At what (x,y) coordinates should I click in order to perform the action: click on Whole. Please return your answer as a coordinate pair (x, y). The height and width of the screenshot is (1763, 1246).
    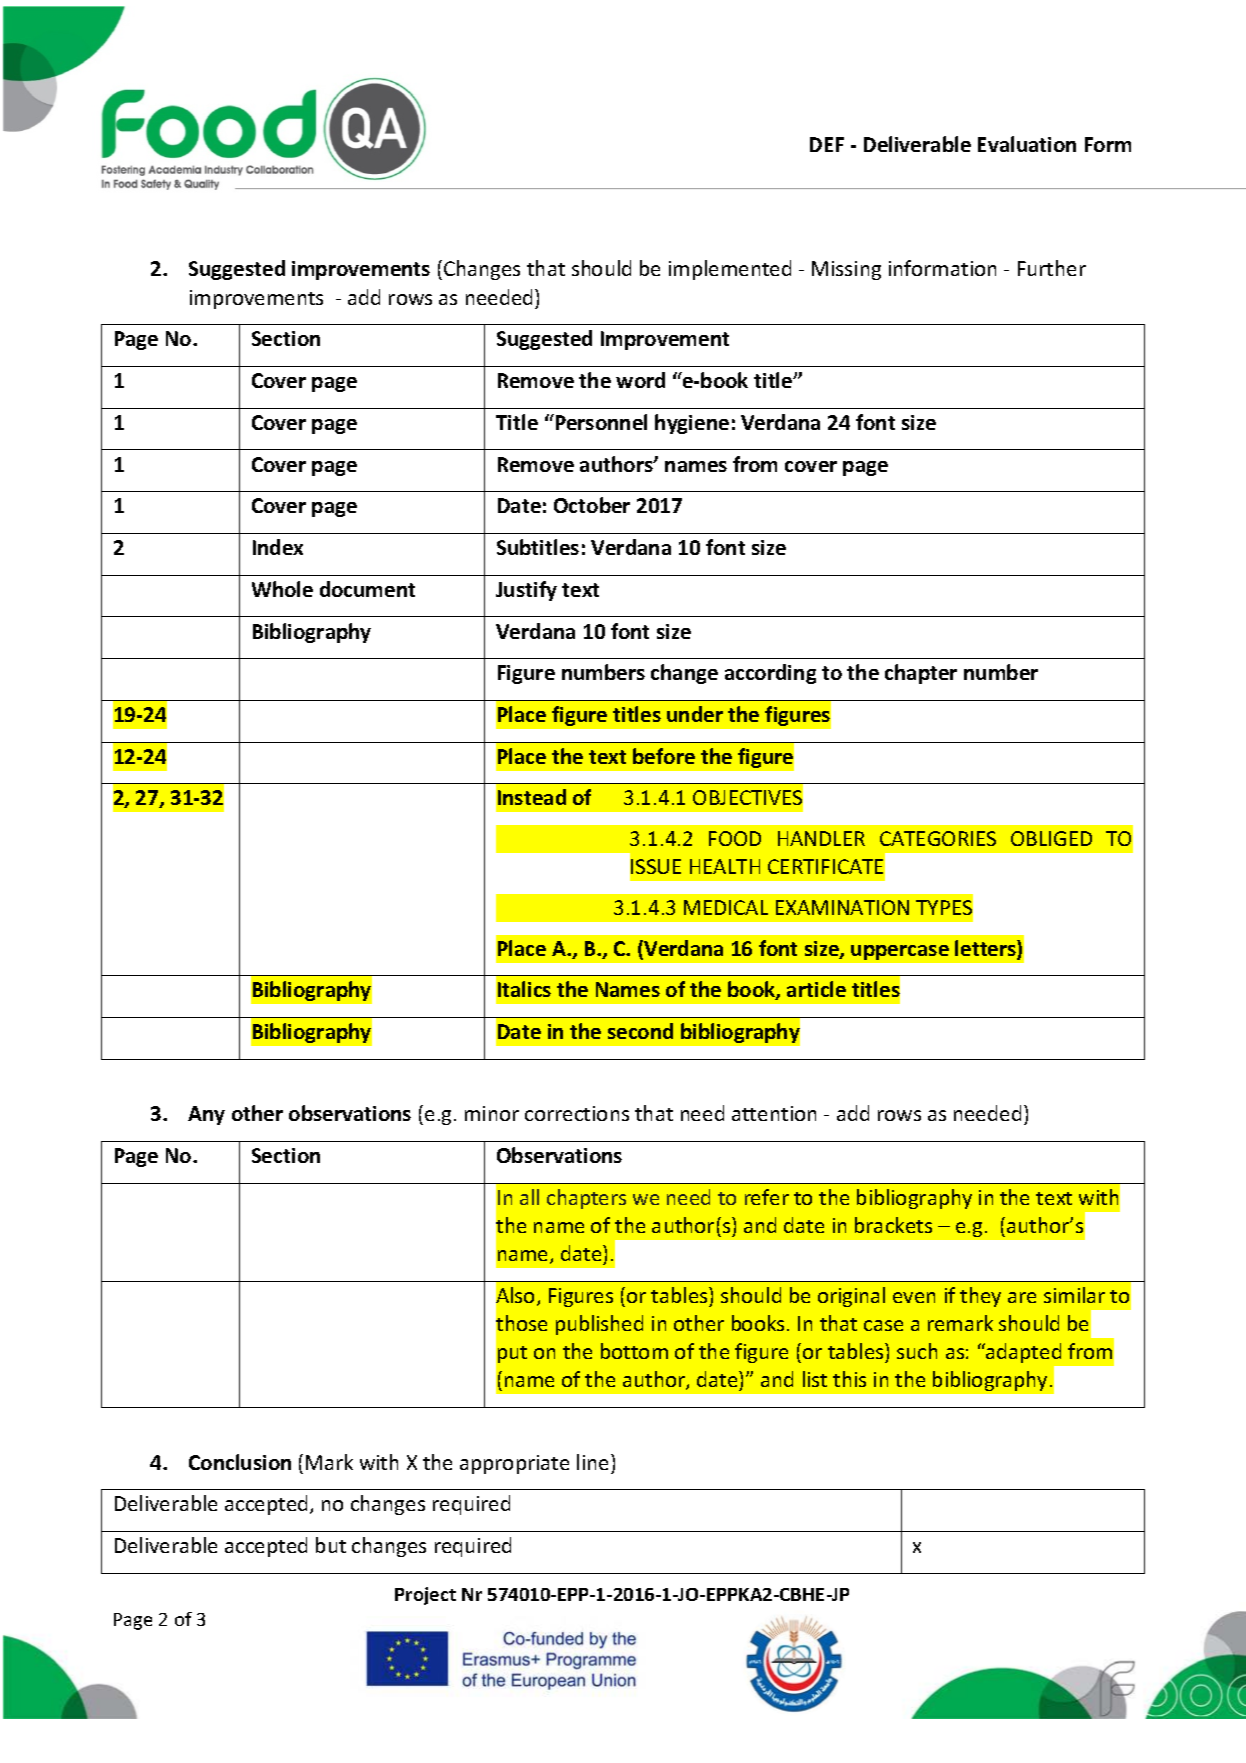
    Looking at the image, I should click on (282, 589).
